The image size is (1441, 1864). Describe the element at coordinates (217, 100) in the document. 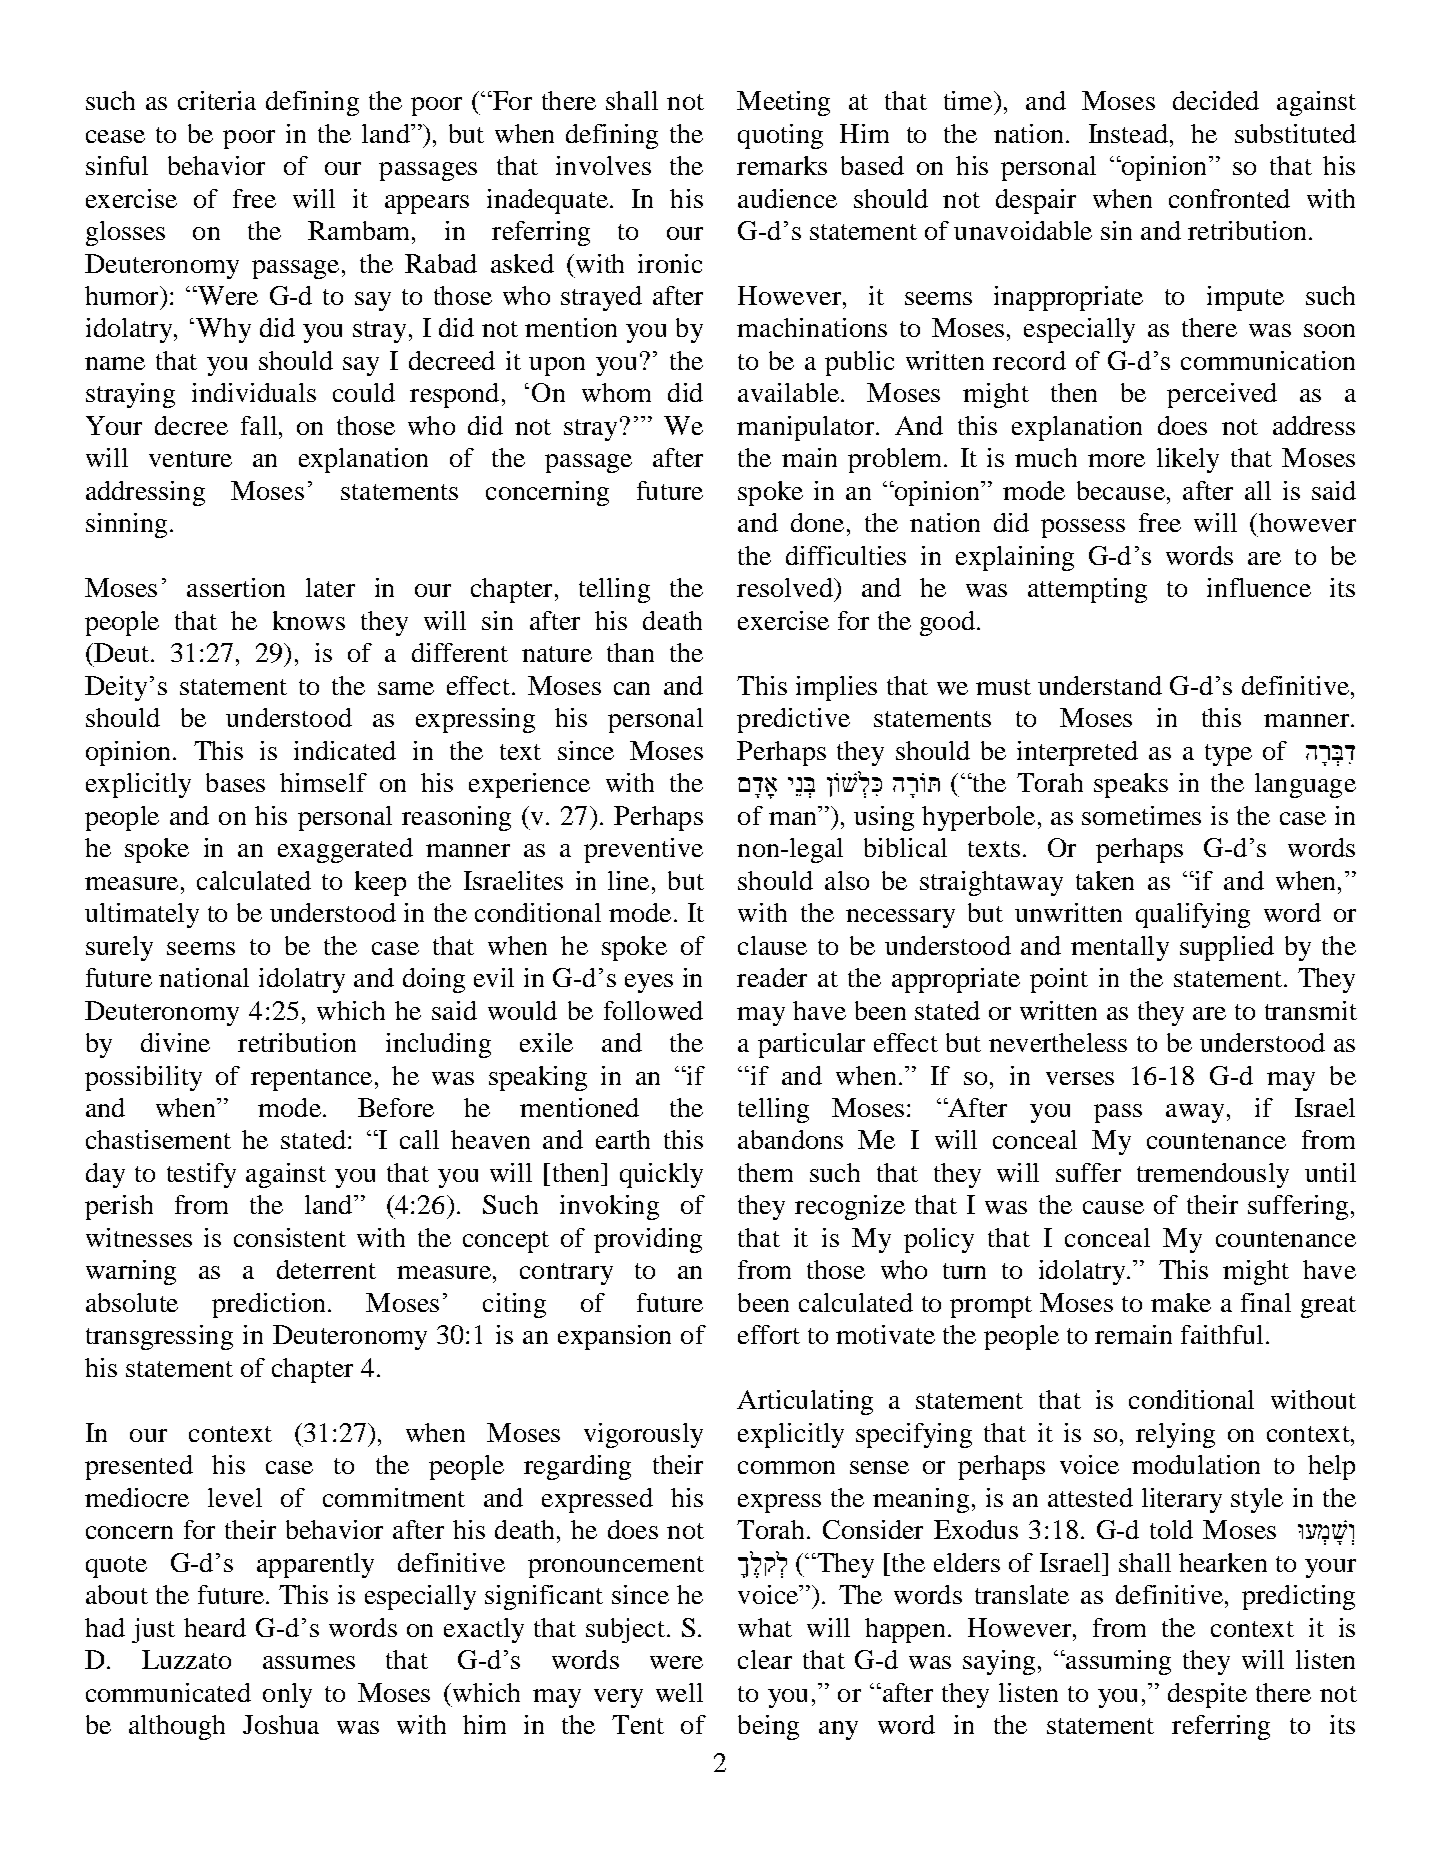

I see `criteria` at that location.
